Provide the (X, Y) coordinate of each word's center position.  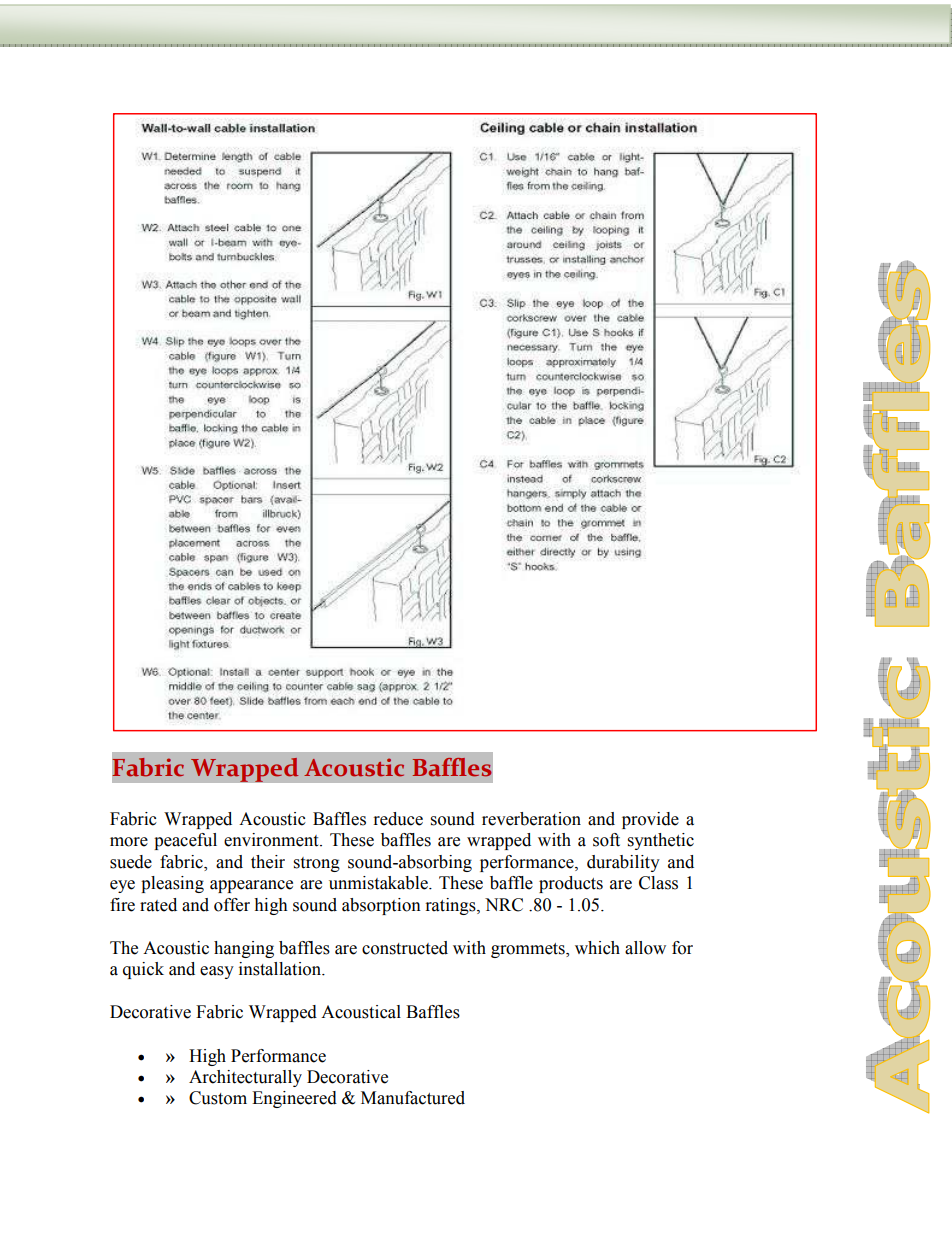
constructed (405, 948)
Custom (218, 1098)
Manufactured (413, 1098)
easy (217, 972)
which (597, 948)
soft (606, 840)
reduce (398, 819)
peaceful (185, 841)
